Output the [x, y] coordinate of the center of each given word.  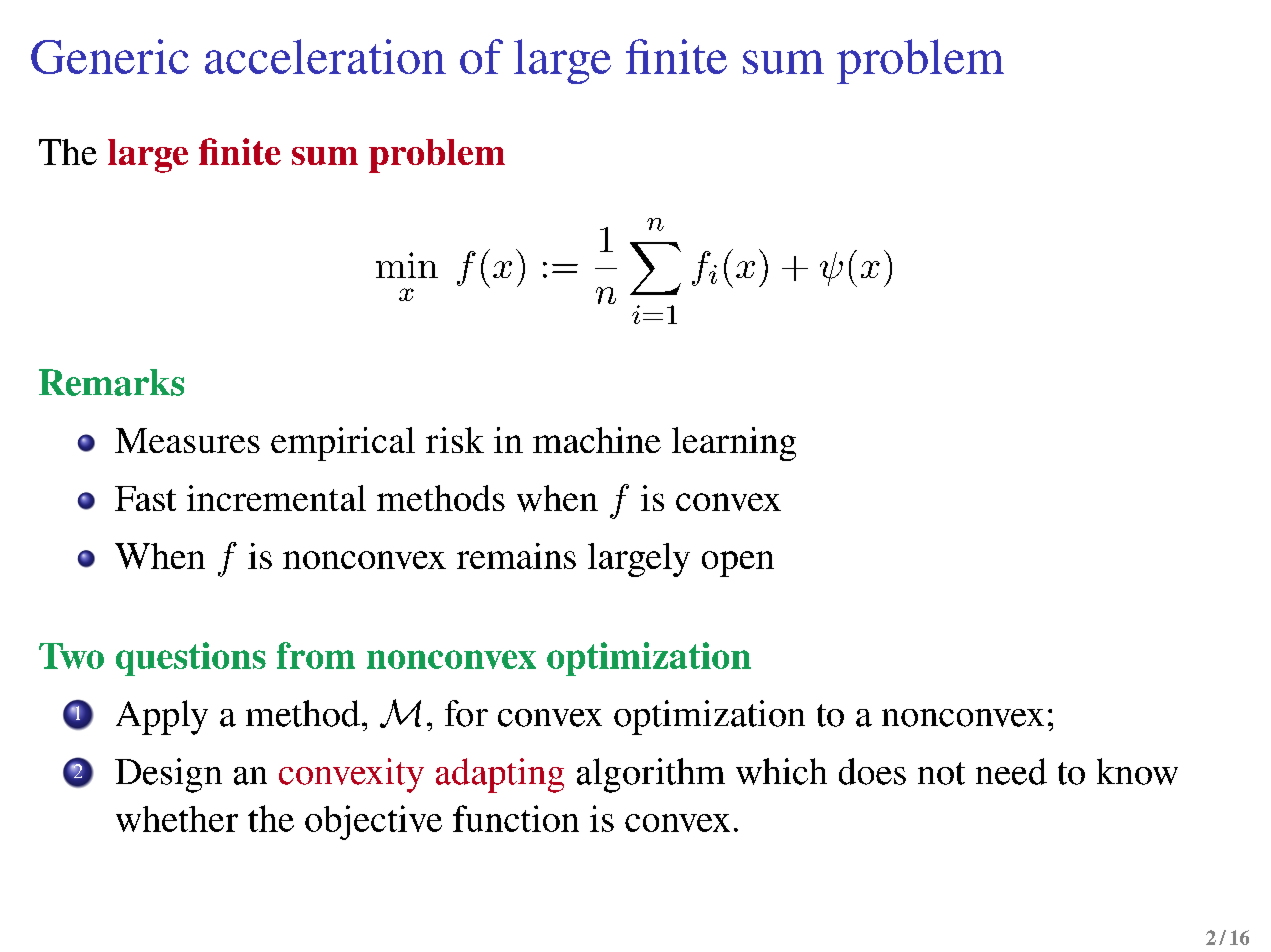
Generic [110, 56]
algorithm [651, 775]
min [407, 265]
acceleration [325, 56]
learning [734, 444]
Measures [187, 440]
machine [597, 440]
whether [177, 819]
